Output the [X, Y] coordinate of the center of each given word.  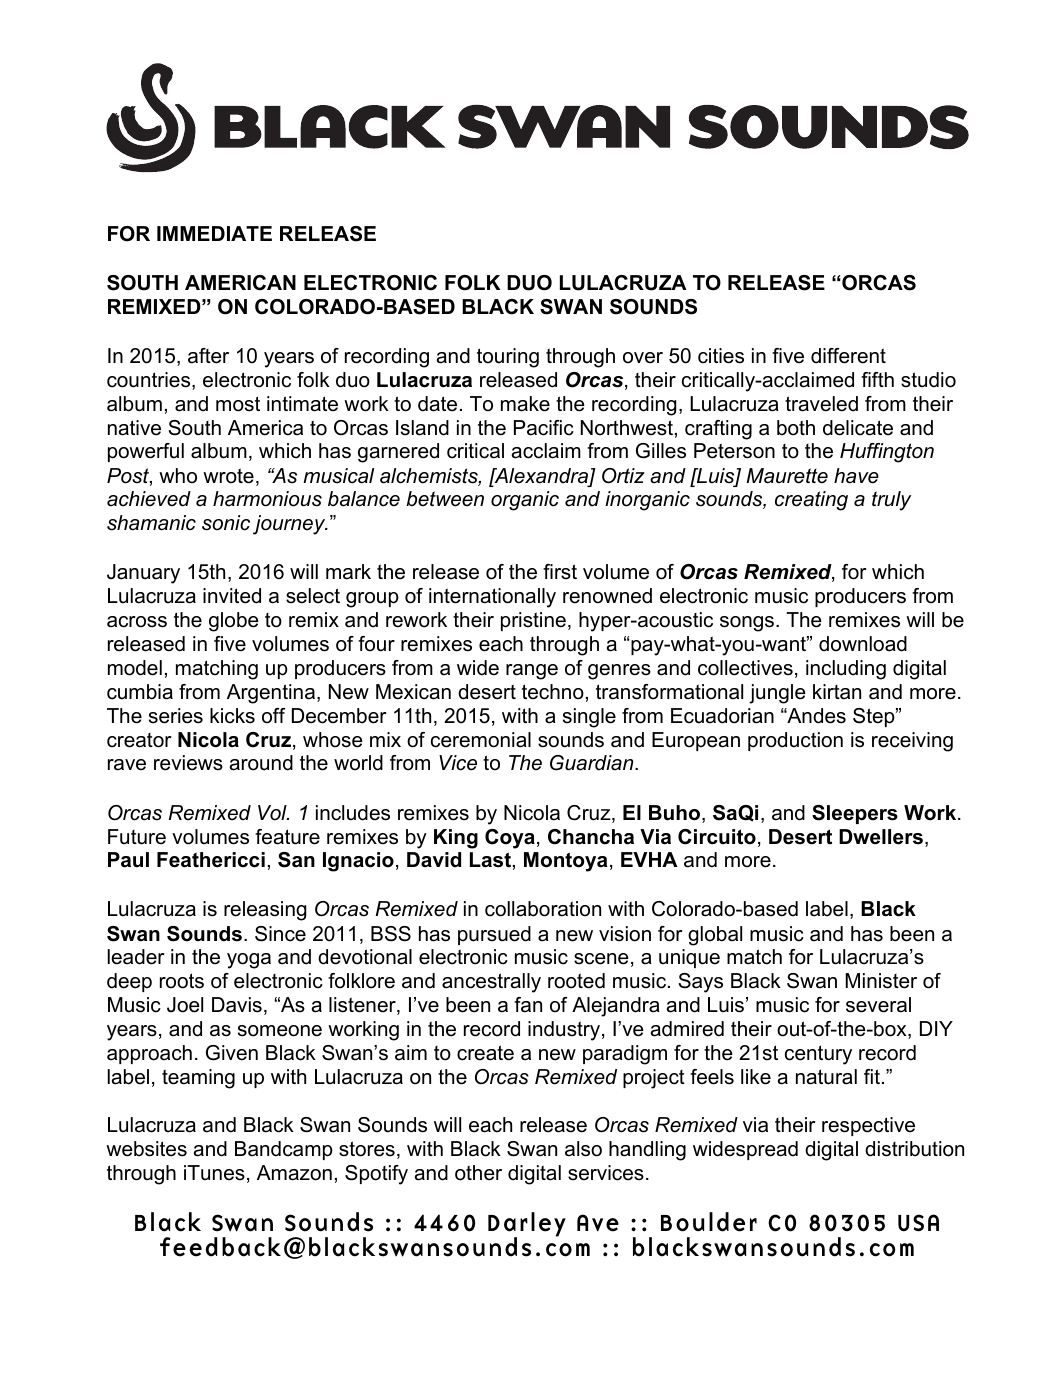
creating [811, 501]
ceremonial [481, 740]
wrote [228, 476]
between [445, 499]
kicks [232, 716]
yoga [249, 961]
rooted [576, 981]
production [795, 741]
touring [508, 358]
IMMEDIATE [214, 233]
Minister [881, 981]
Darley [527, 1225]
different [848, 356]
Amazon [294, 1173]
